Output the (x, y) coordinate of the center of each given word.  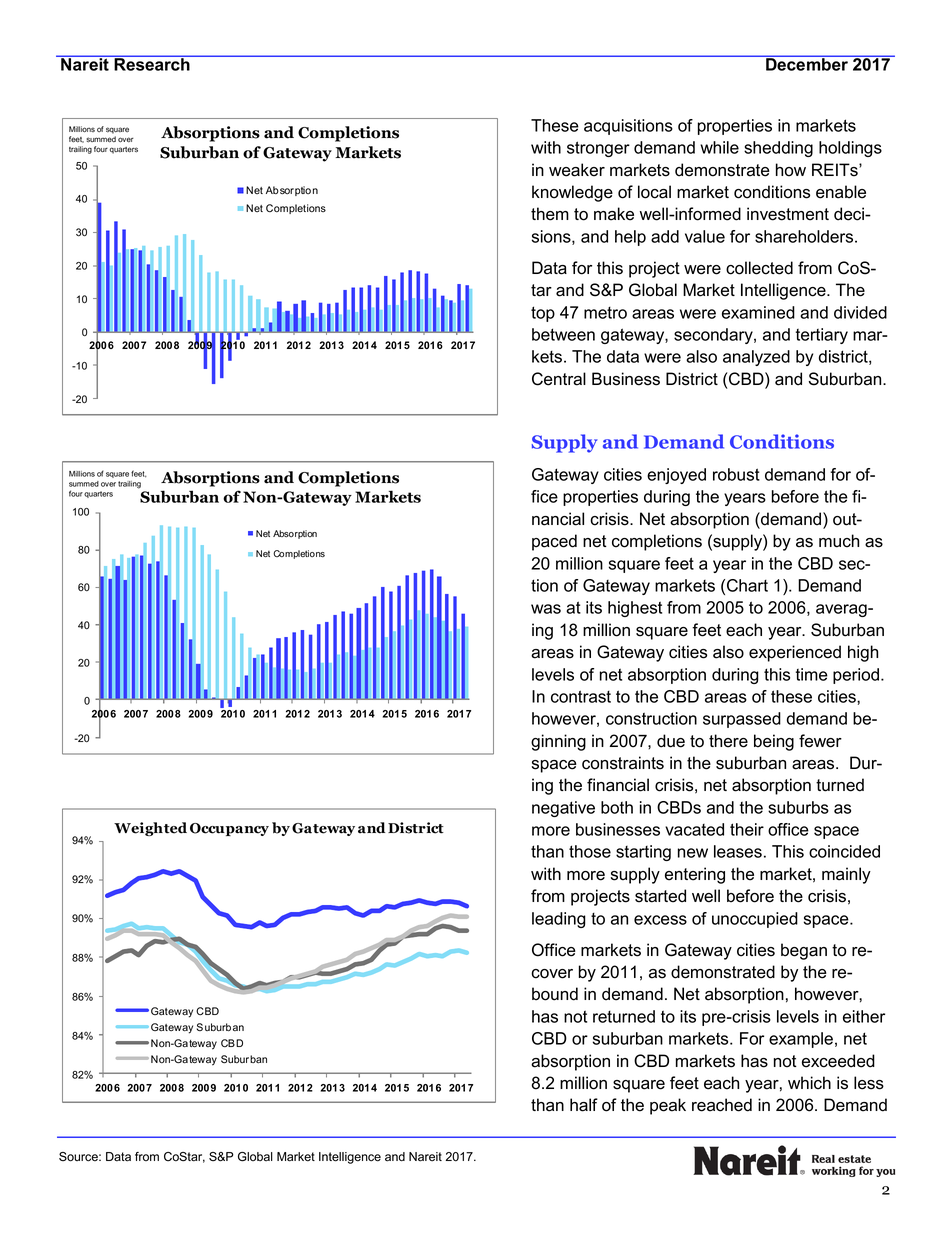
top (543, 314)
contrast (581, 696)
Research (152, 63)
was (546, 609)
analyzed (756, 358)
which (809, 1083)
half (584, 1105)
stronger (598, 149)
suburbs (798, 807)
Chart (747, 585)
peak (668, 1106)
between (563, 334)
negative (563, 809)
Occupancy (229, 829)
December (807, 63)
